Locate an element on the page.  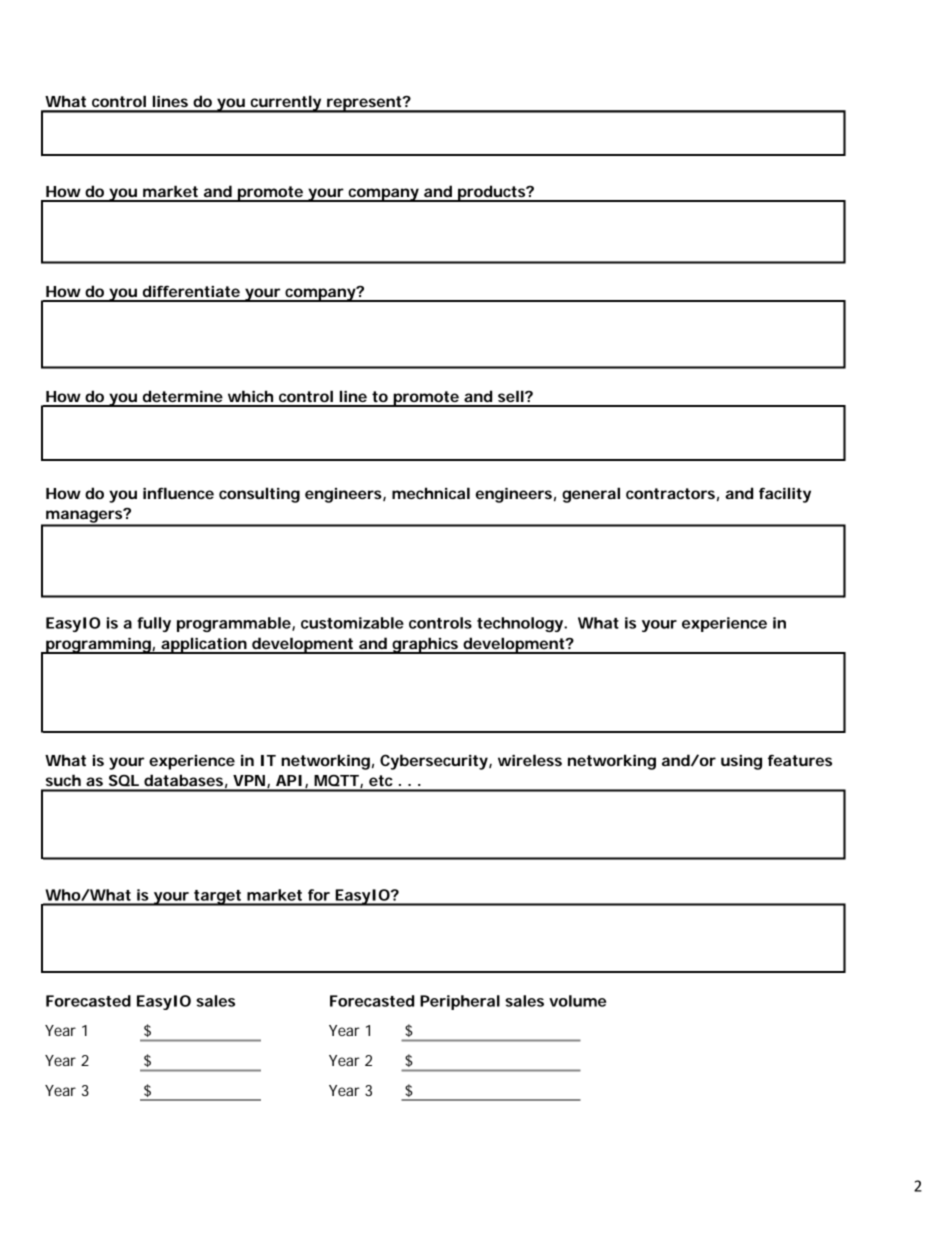
contractors is located at coordinates (672, 494).
